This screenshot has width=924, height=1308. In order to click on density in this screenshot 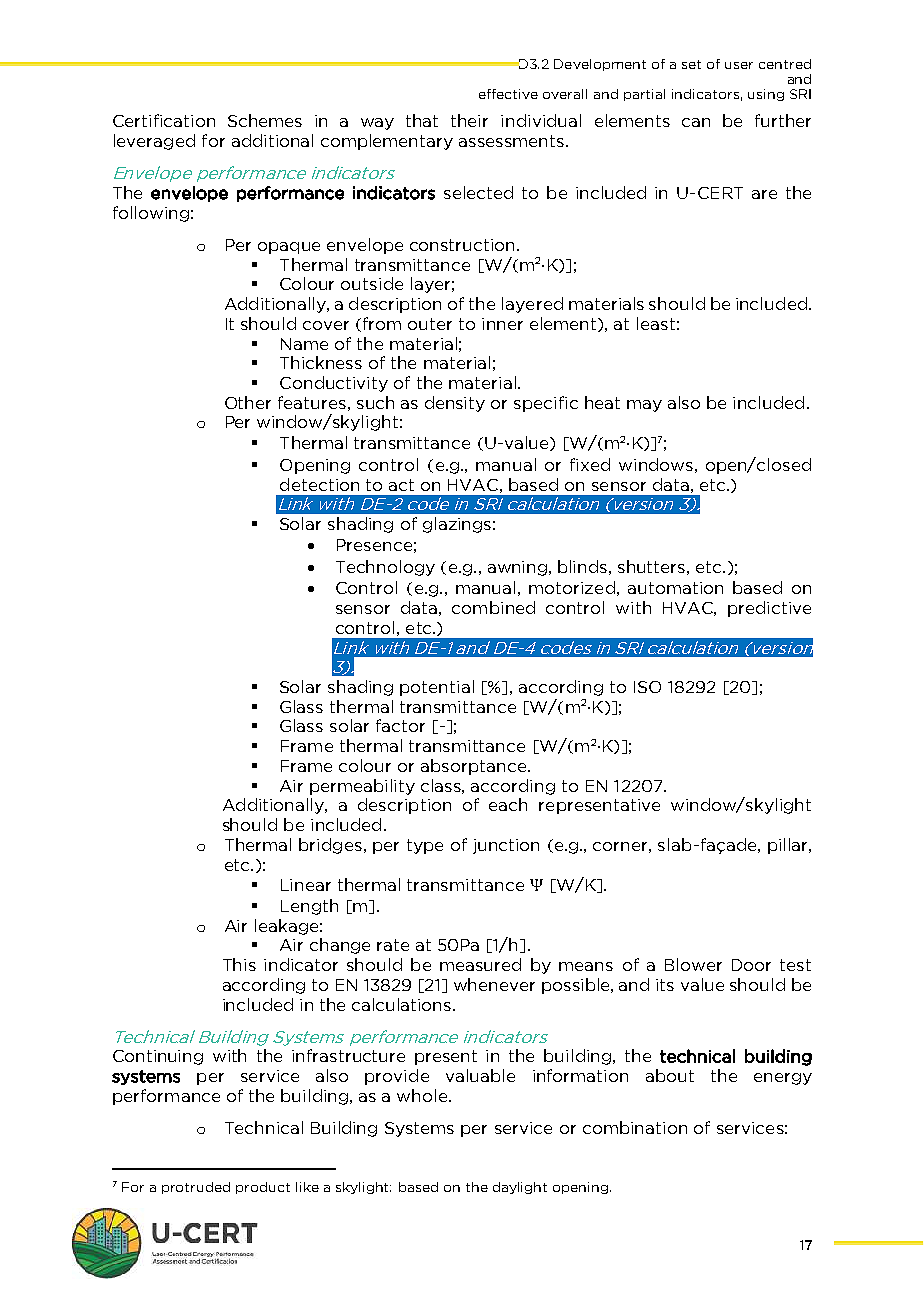, I will do `click(455, 404)`.
